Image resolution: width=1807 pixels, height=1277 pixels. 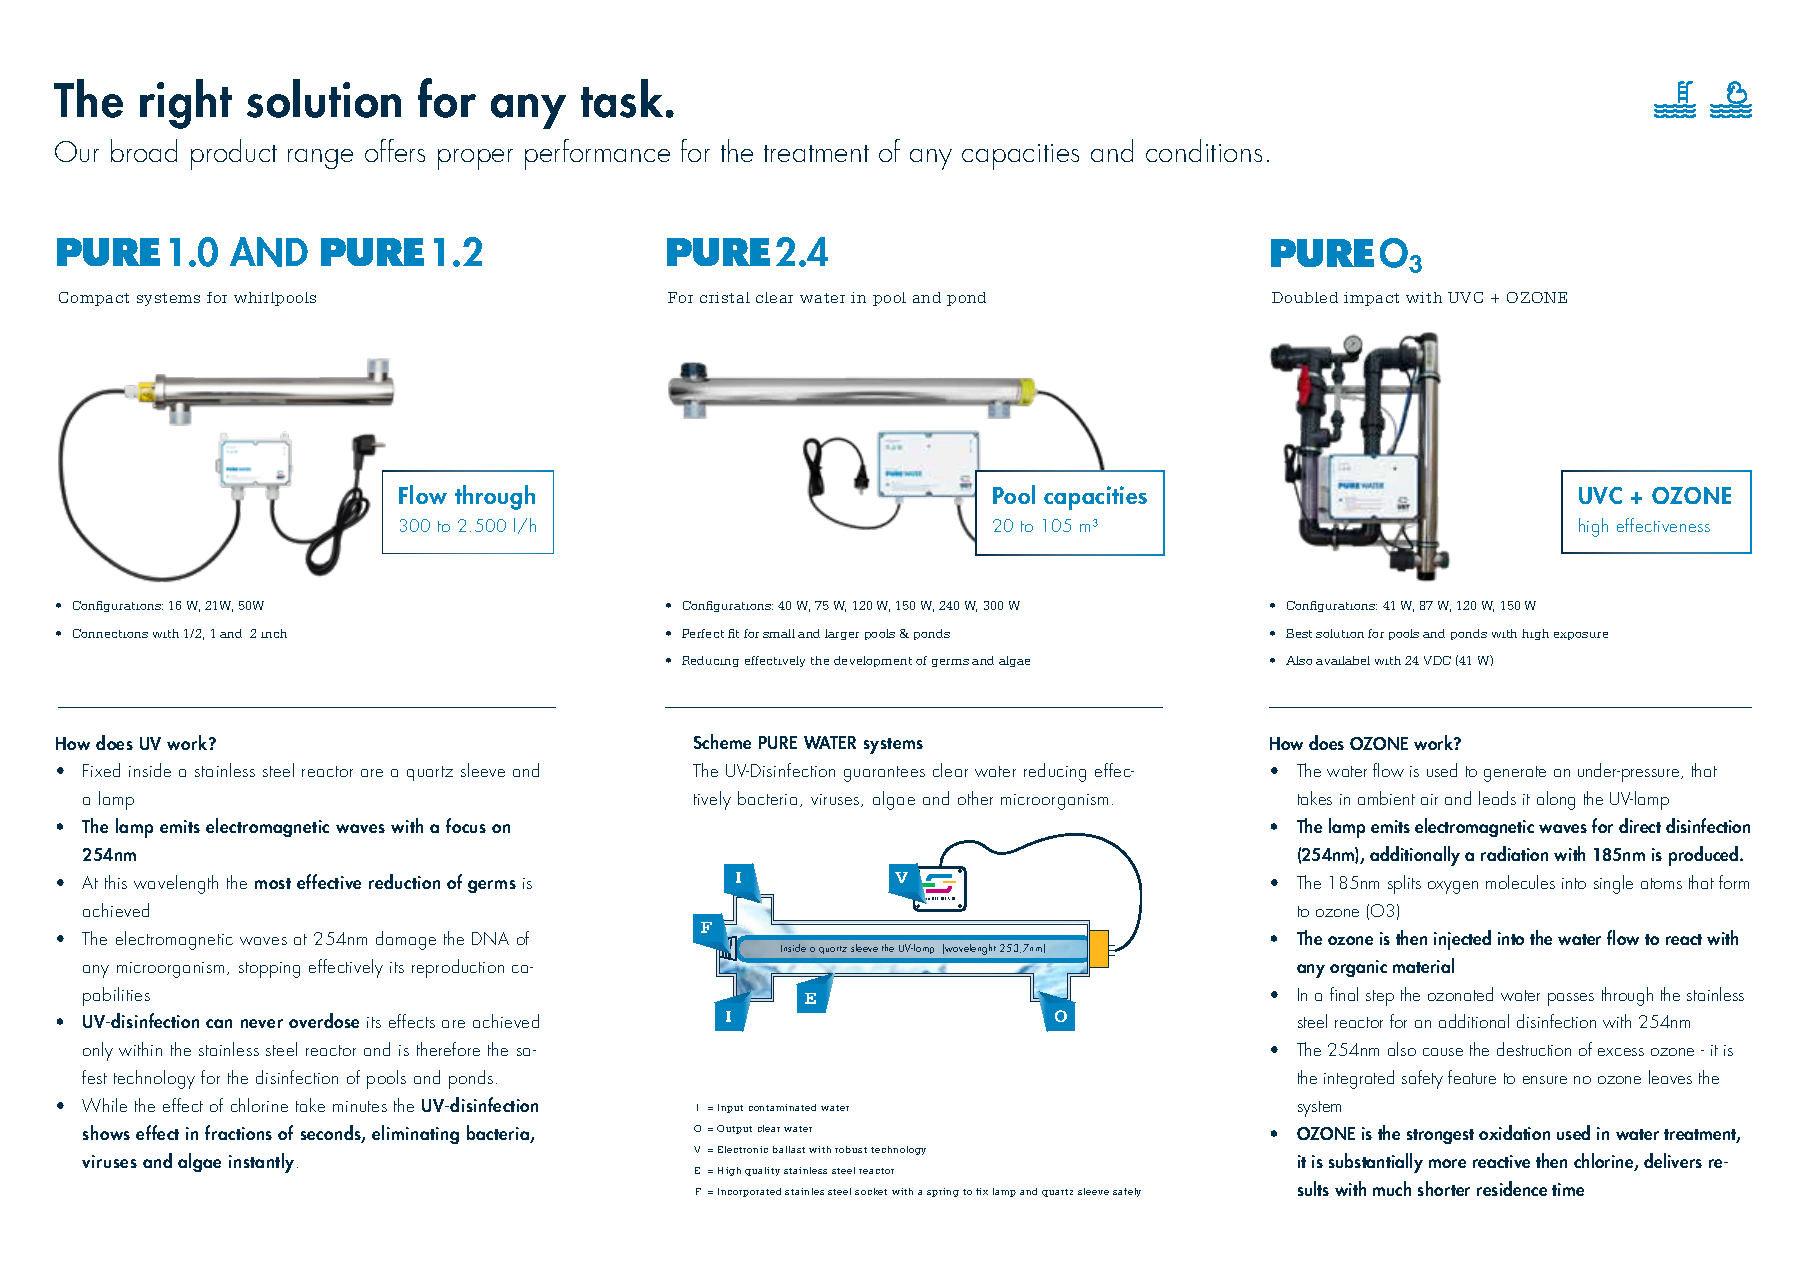 What do you see at coordinates (884, 774) in the screenshot?
I see `guarantees` at bounding box center [884, 774].
